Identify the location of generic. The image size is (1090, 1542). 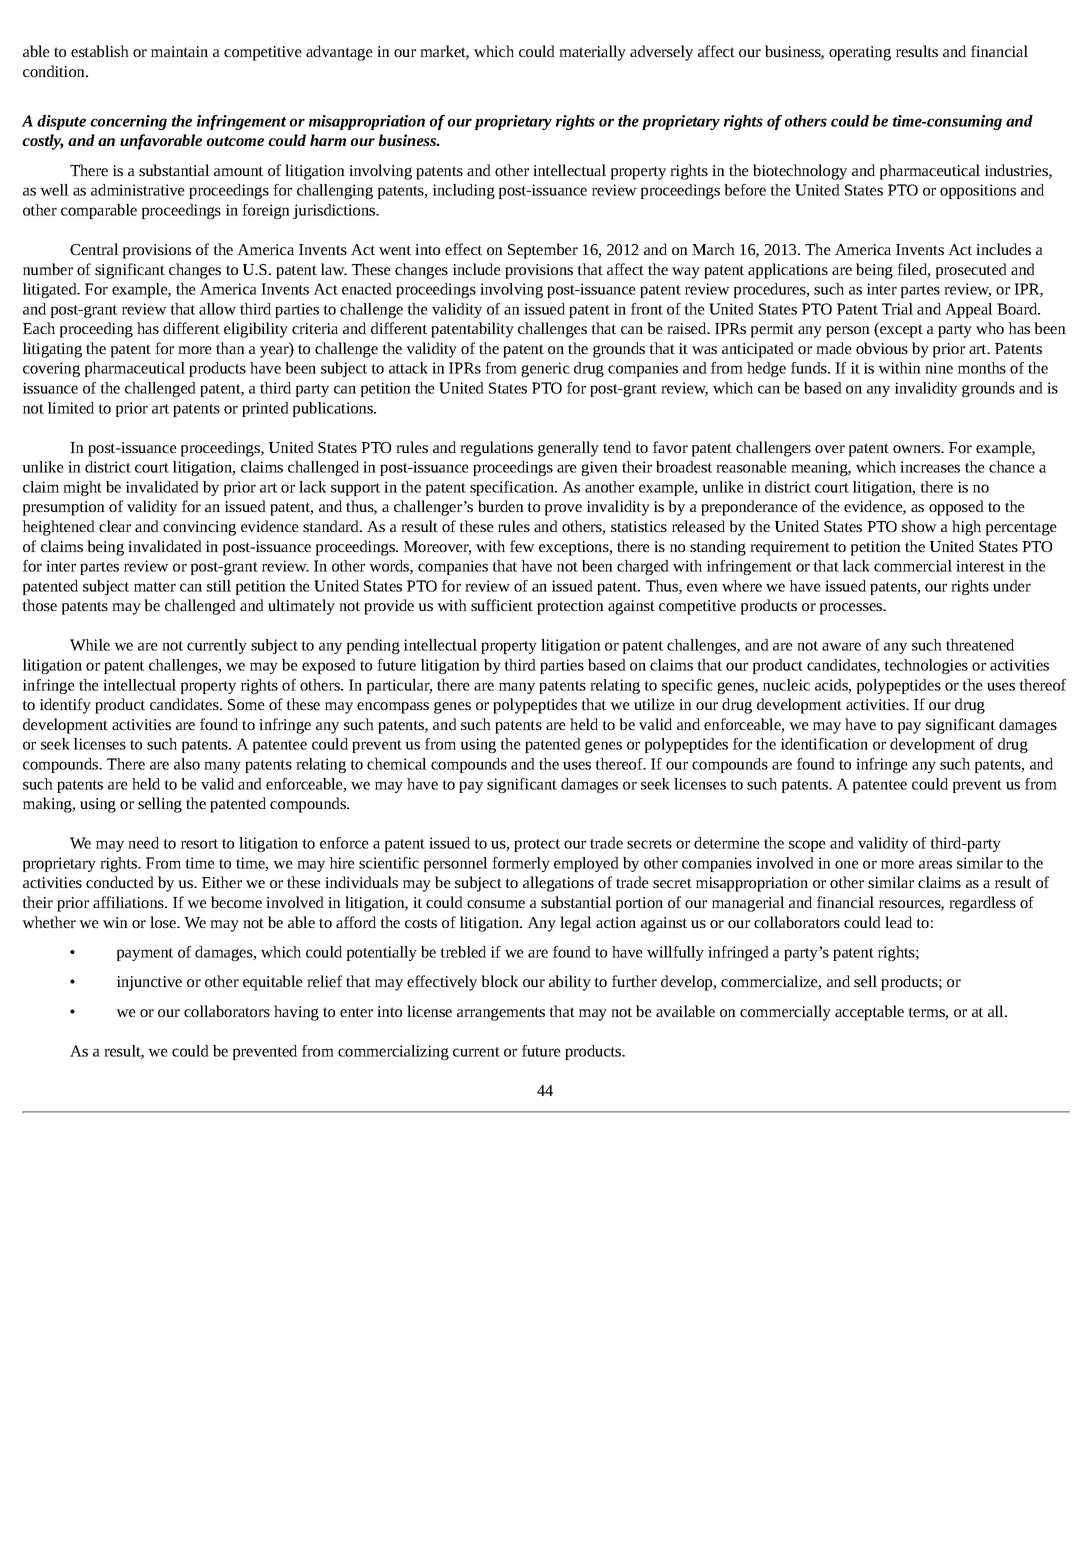
(545, 369).
